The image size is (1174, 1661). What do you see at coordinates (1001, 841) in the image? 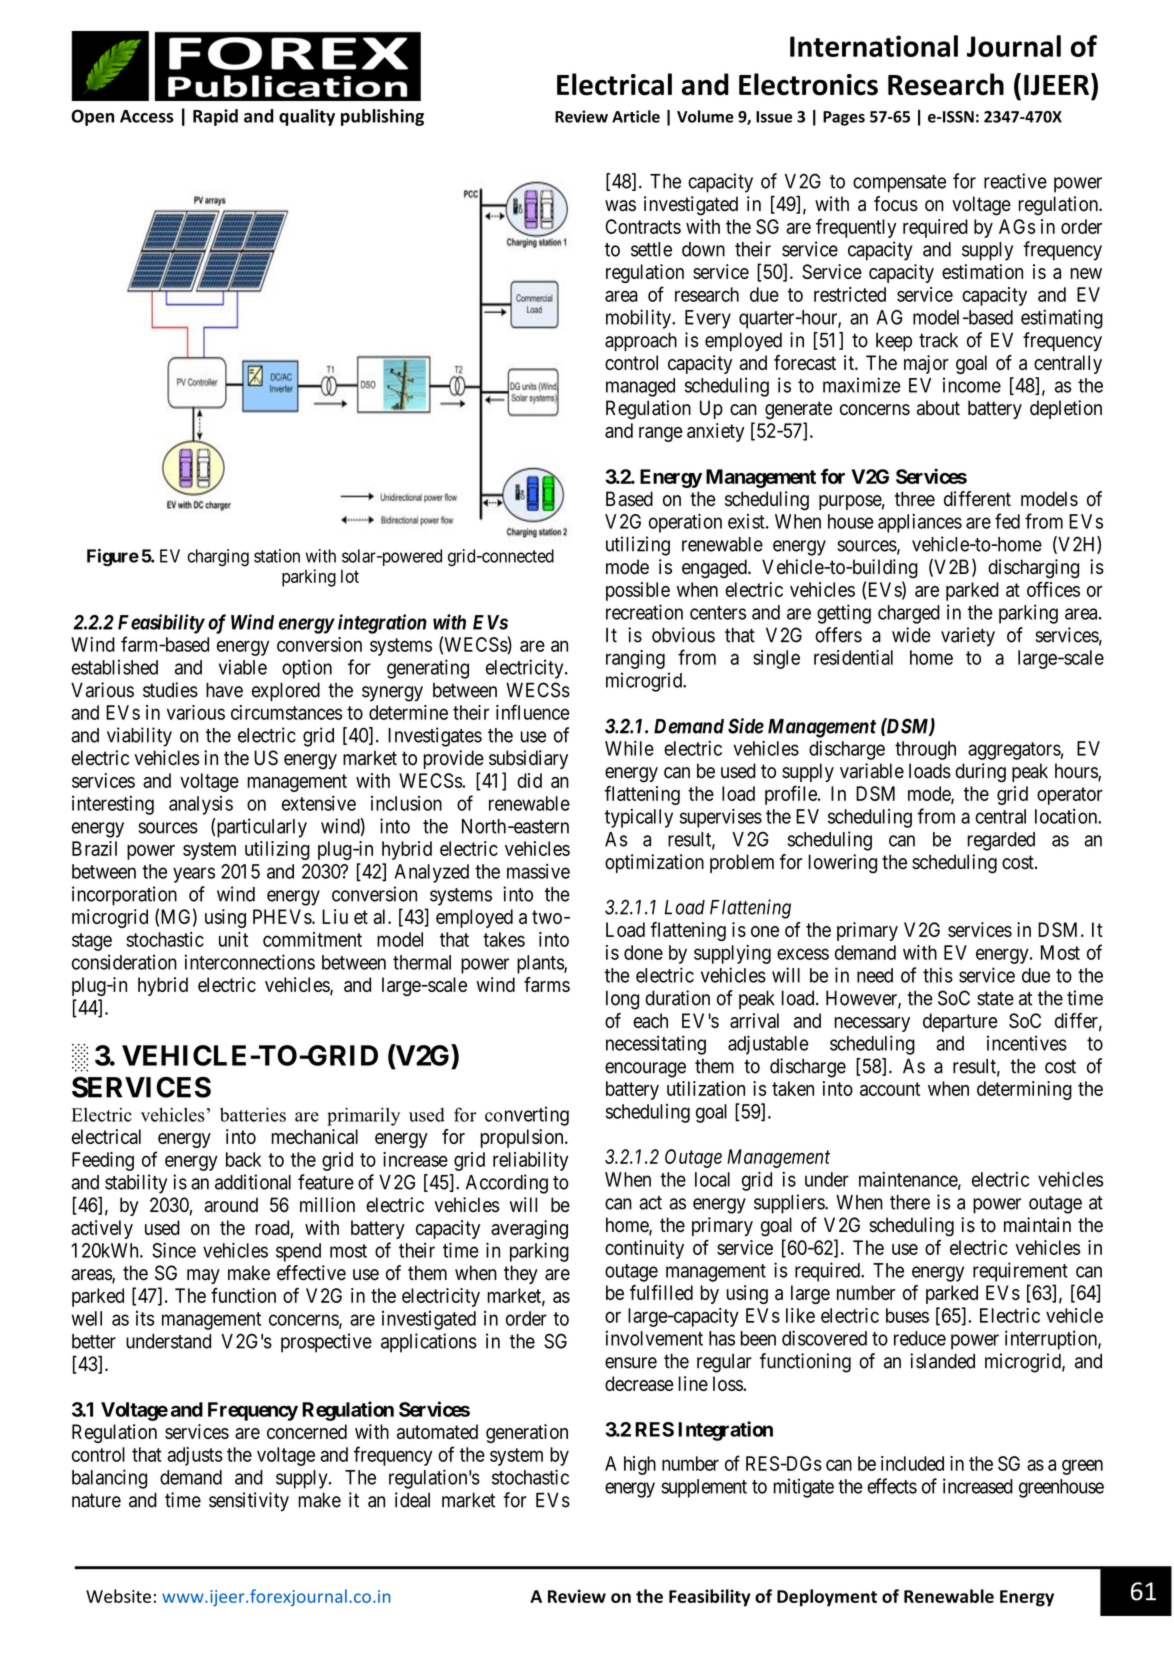
I see `regarded` at bounding box center [1001, 841].
